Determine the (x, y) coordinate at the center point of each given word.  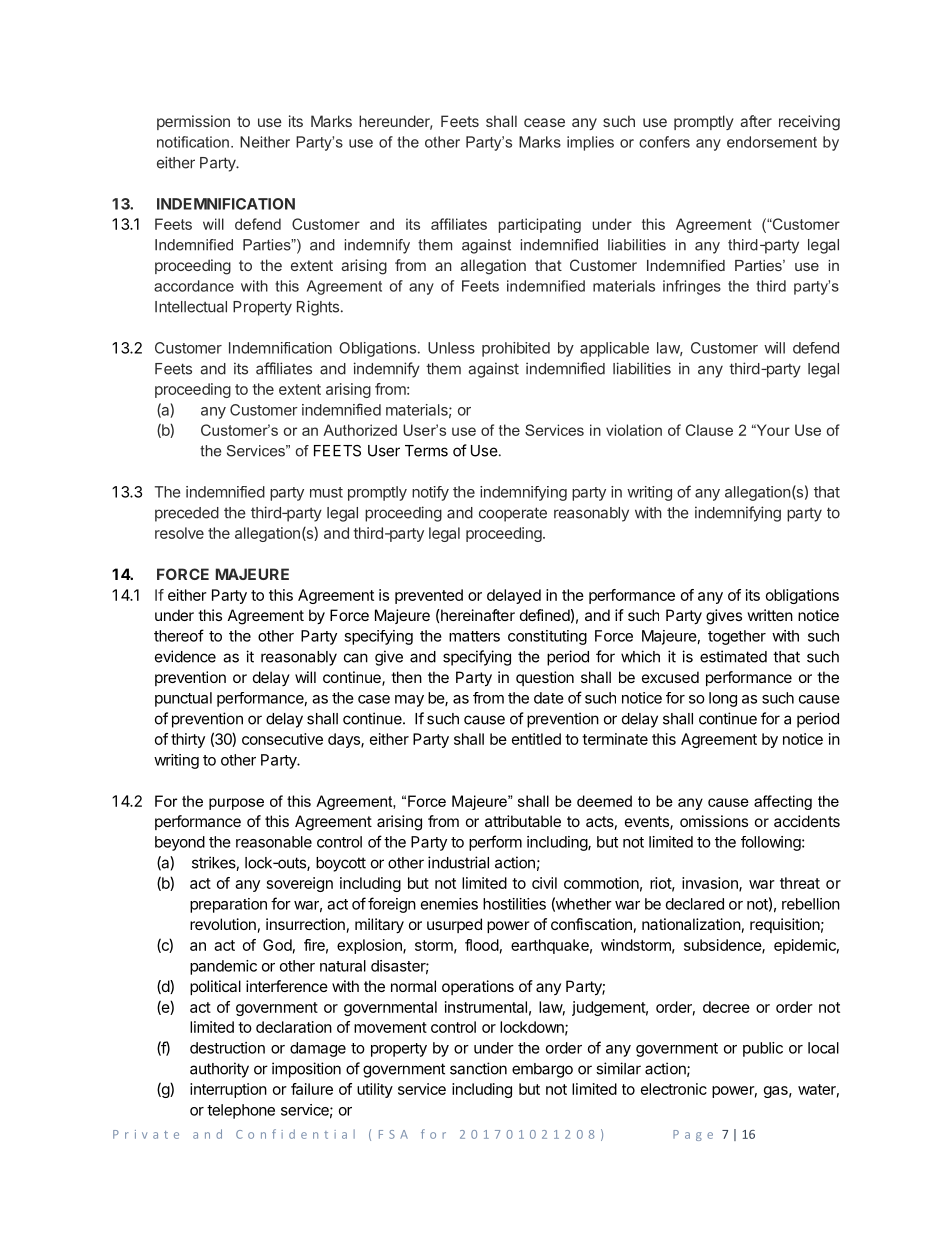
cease (544, 122)
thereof (179, 635)
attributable (523, 821)
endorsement (772, 142)
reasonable (274, 842)
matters (474, 636)
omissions (714, 821)
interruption (228, 1090)
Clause (709, 430)
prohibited (516, 349)
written (770, 615)
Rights (318, 308)
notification (193, 142)
